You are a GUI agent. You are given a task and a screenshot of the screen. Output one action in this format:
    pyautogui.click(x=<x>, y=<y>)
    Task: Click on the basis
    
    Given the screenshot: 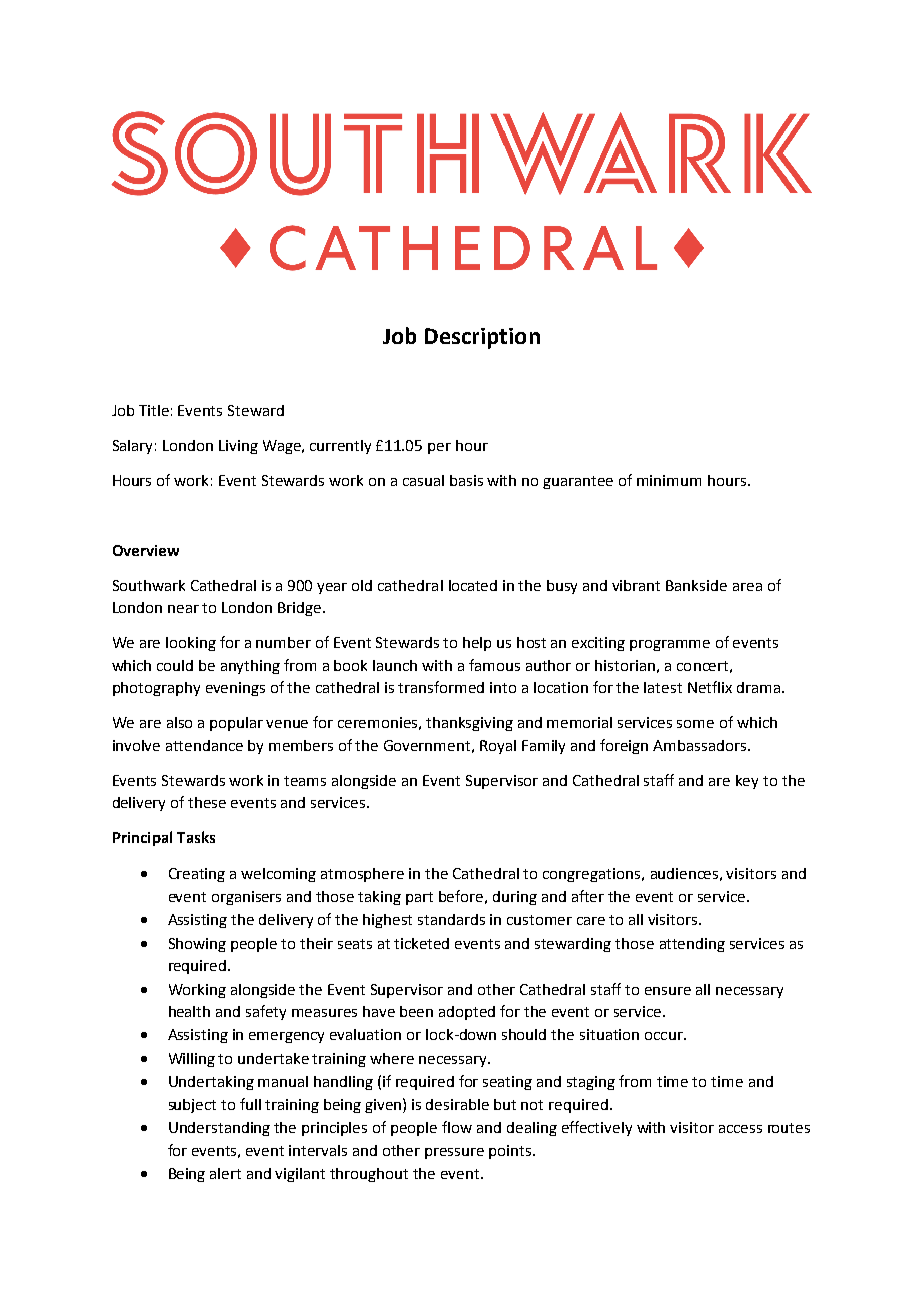 What is the action you would take?
    pyautogui.click(x=466, y=480)
